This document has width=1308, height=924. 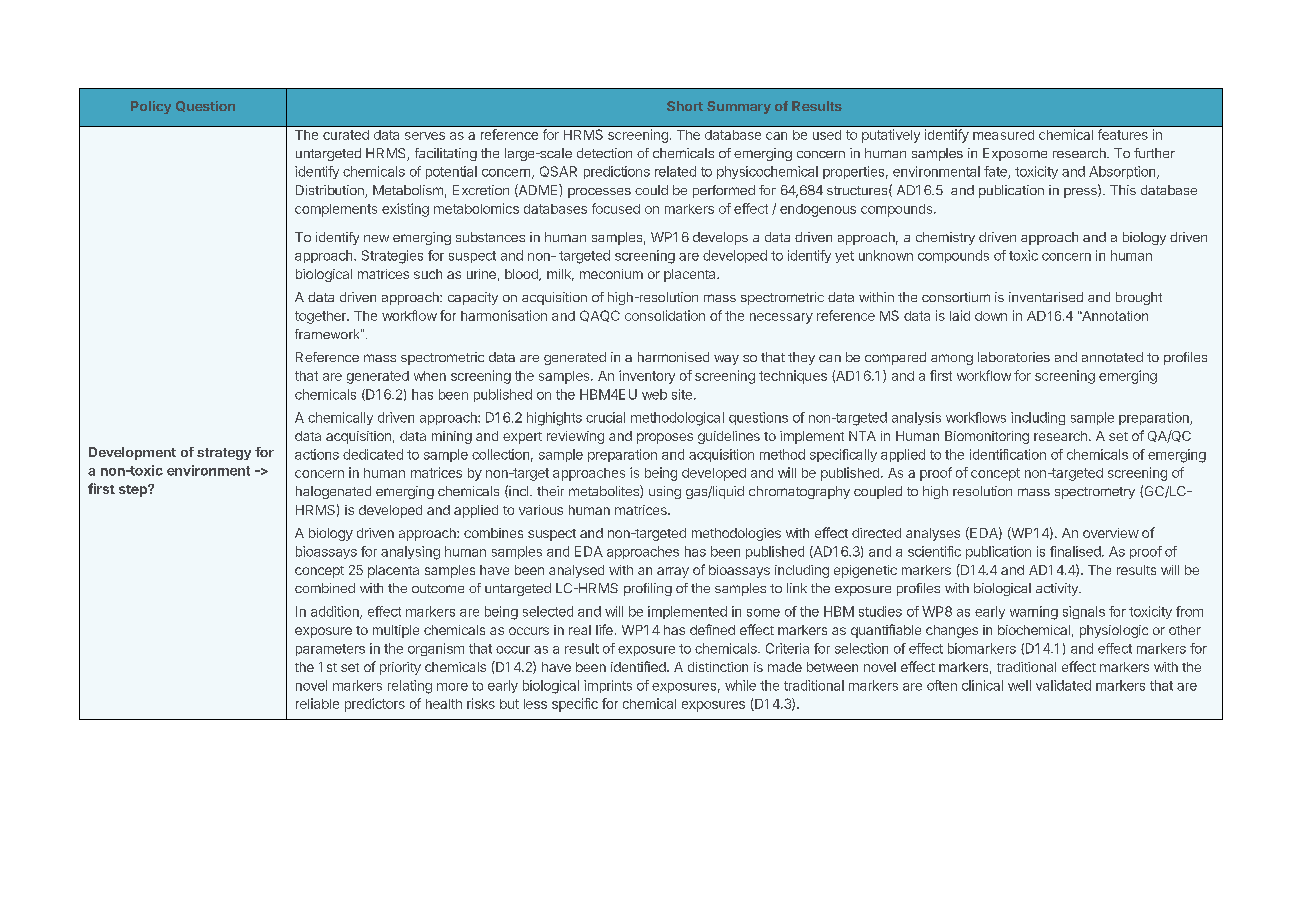 I want to click on strategy, so click(x=224, y=454).
